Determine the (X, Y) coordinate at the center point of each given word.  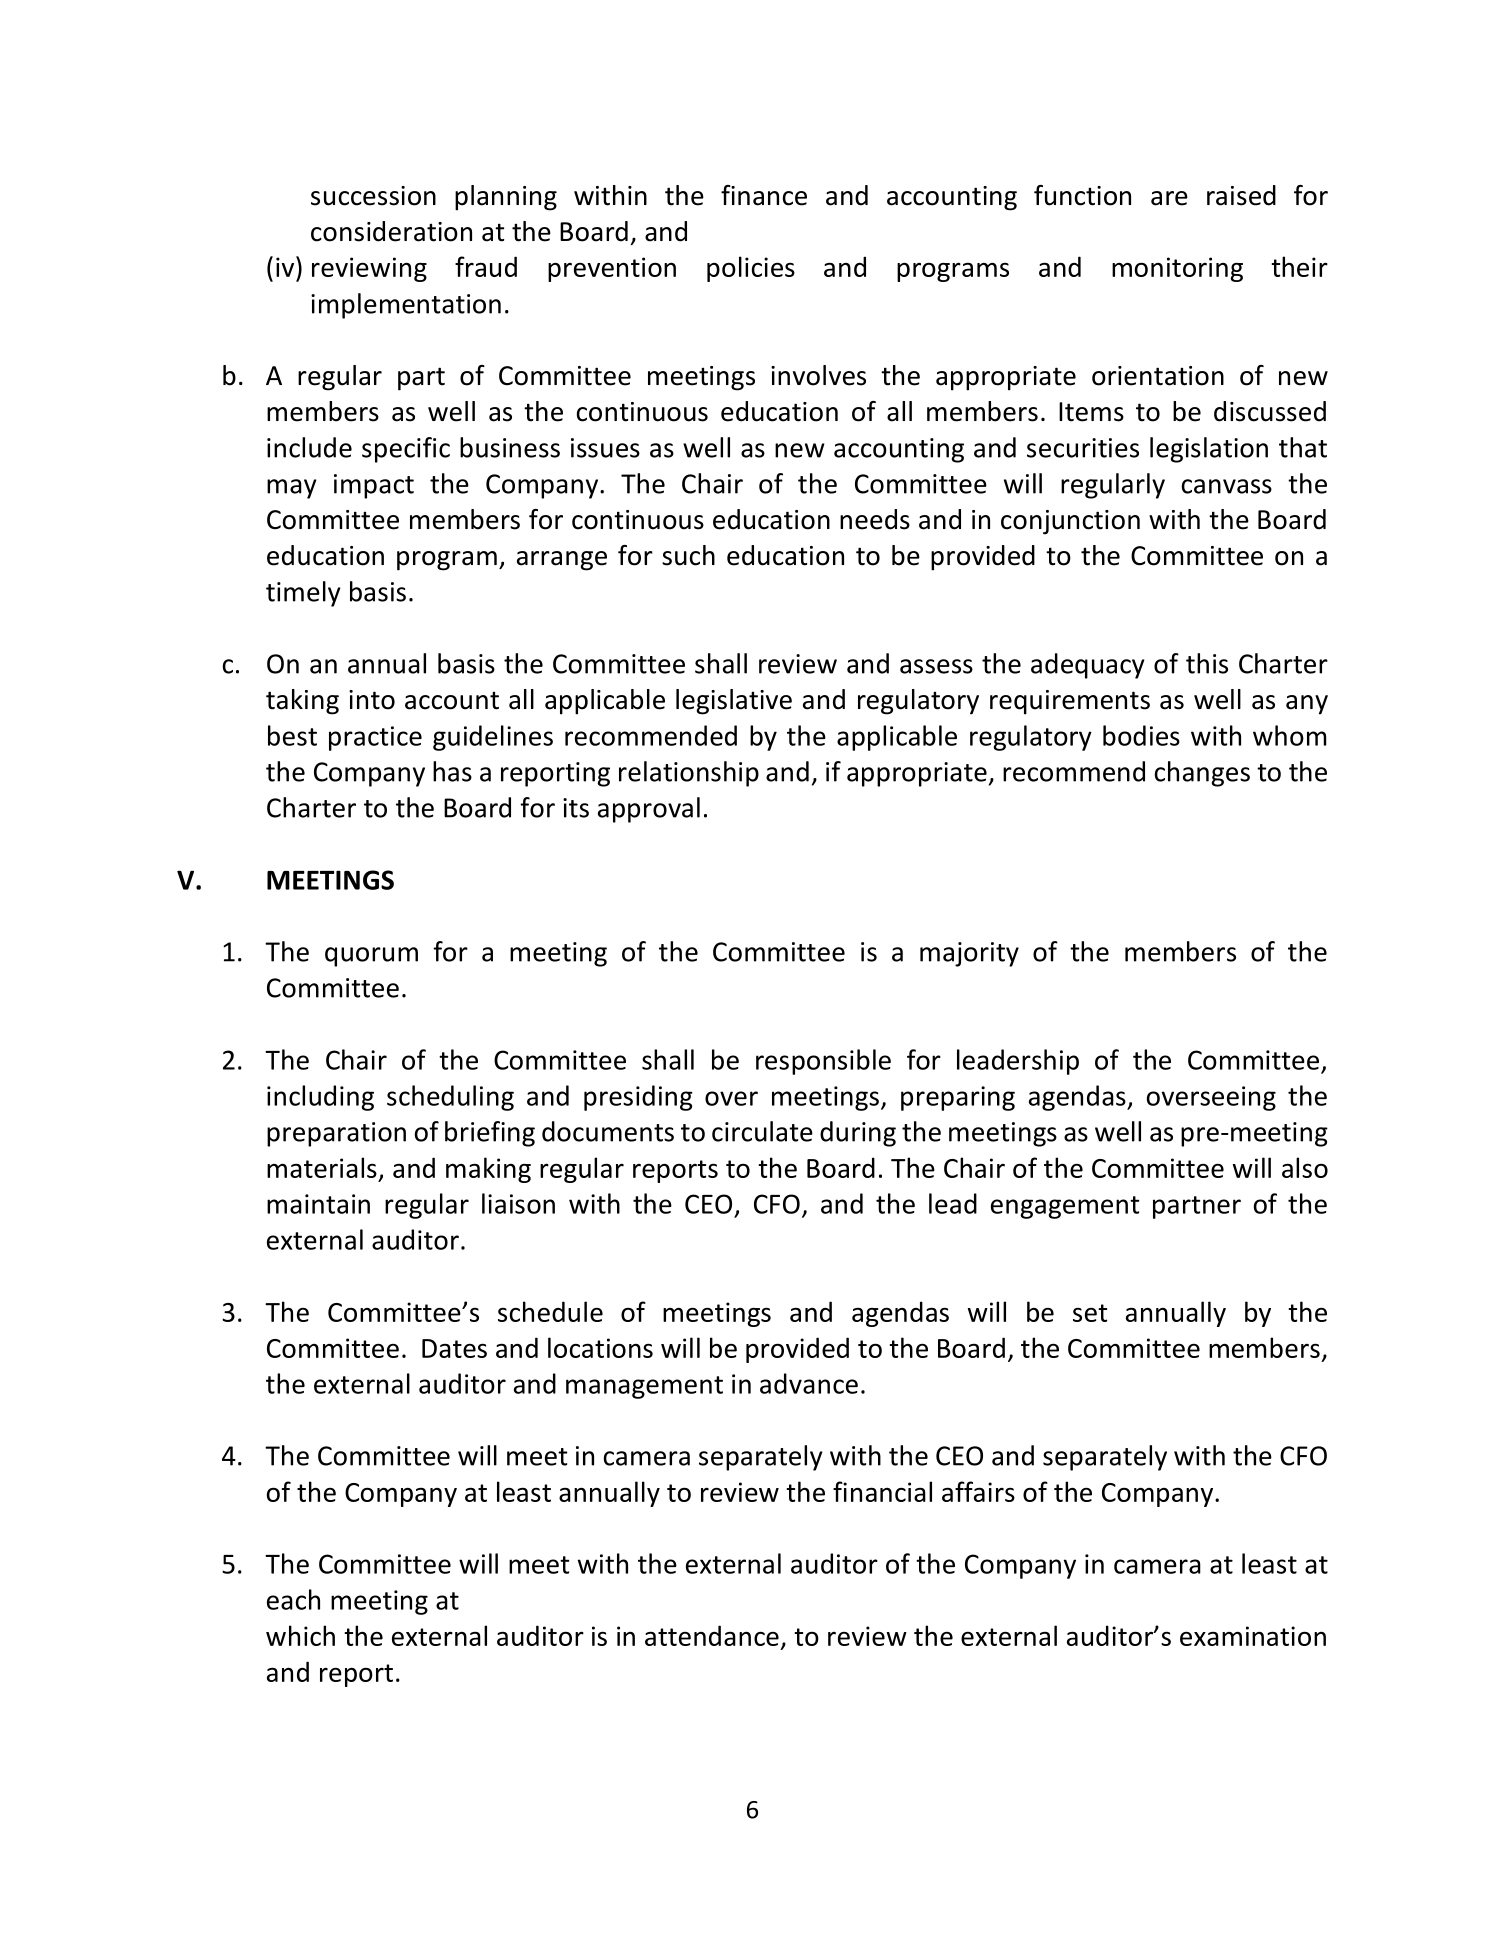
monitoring (1177, 269)
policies (751, 269)
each (293, 1599)
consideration (391, 231)
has (452, 771)
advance (809, 1383)
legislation (1209, 450)
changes (1202, 774)
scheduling (450, 1098)
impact (374, 486)
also (1305, 1167)
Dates (454, 1348)
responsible (823, 1062)
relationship (689, 774)
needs (875, 519)
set (1090, 1313)
